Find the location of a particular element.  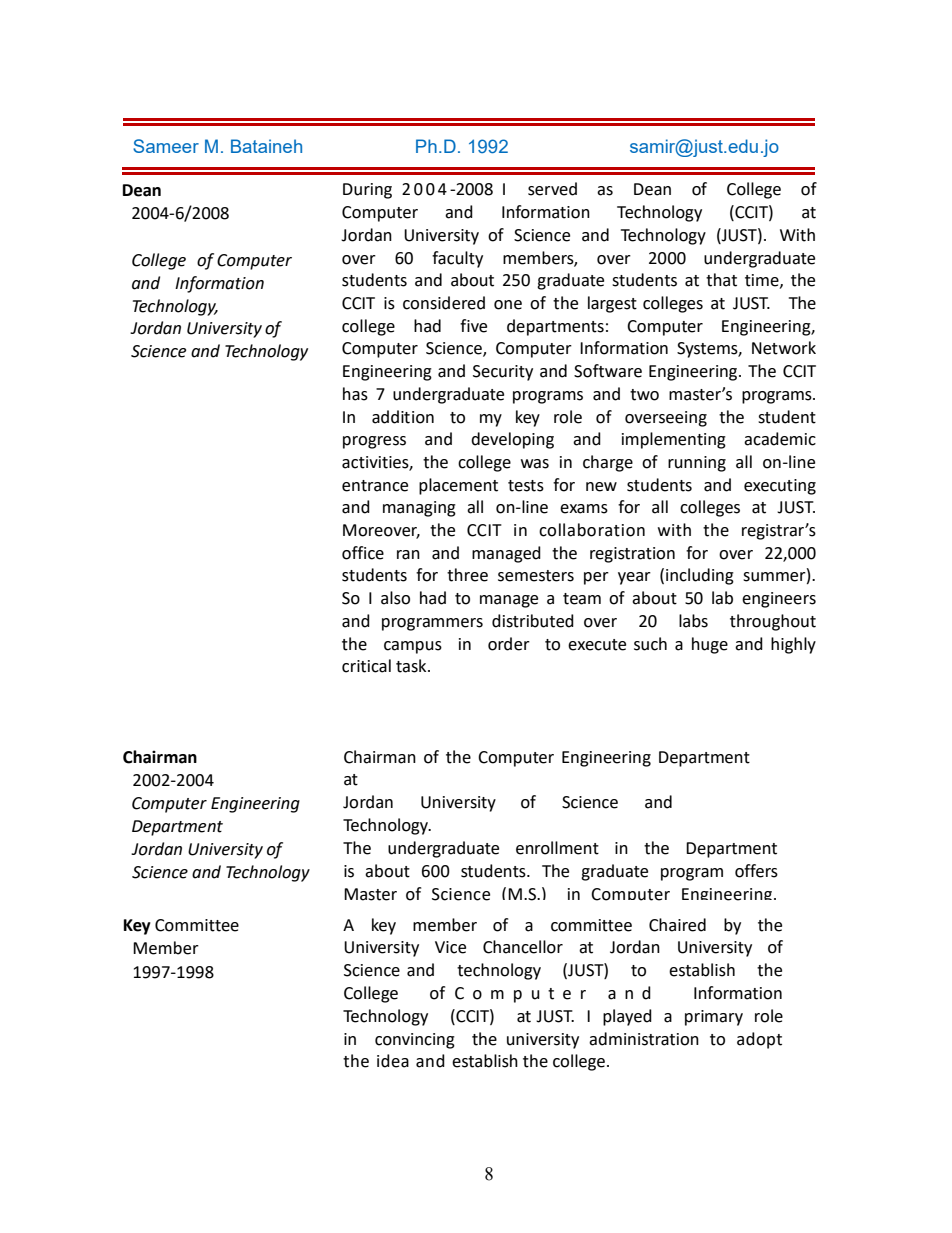

office is located at coordinates (363, 553).
